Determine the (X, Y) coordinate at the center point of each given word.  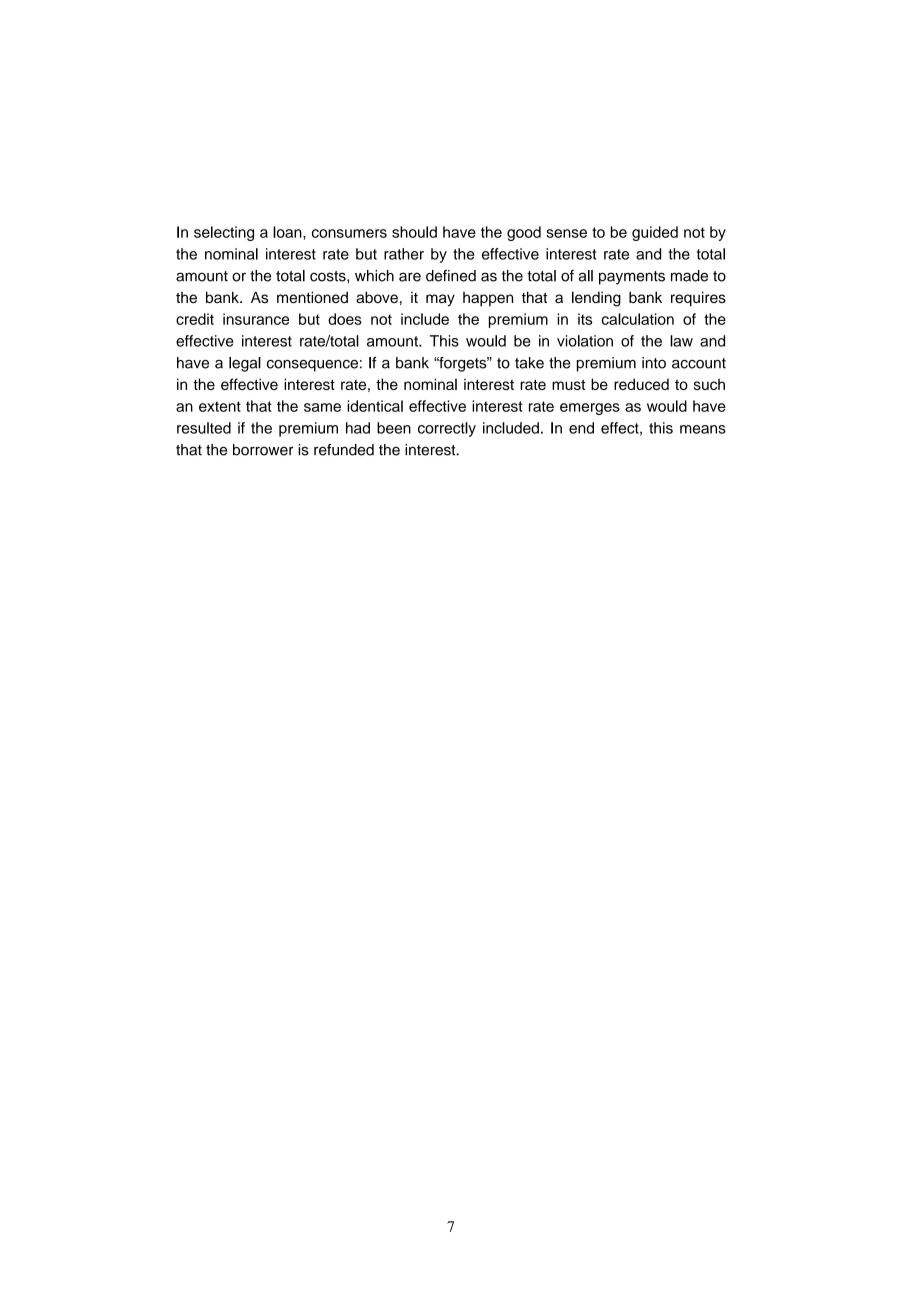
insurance (256, 319)
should (414, 232)
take (529, 363)
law (681, 341)
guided (655, 233)
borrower (263, 450)
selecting (224, 233)
